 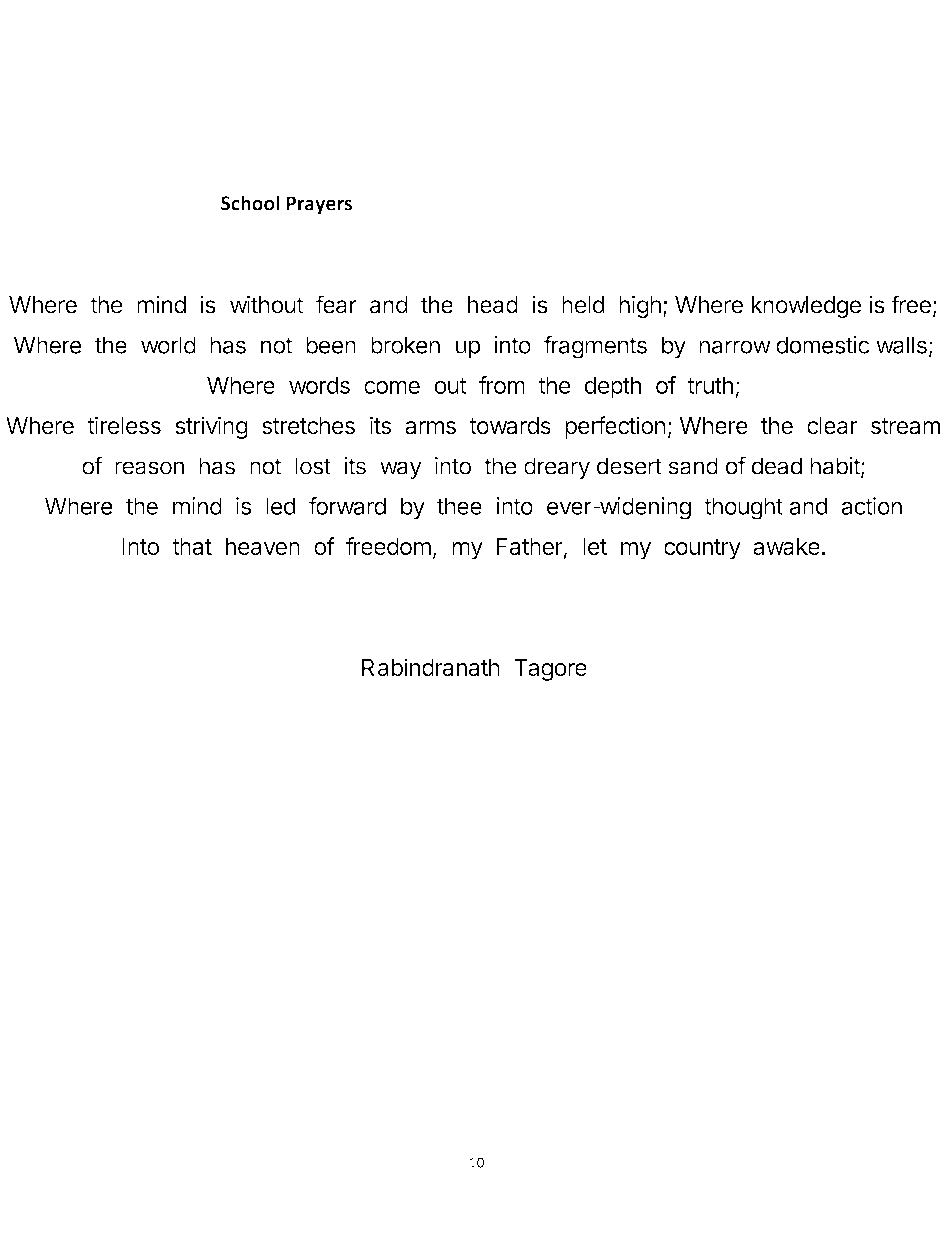 What do you see at coordinates (168, 345) in the screenshot?
I see `world` at bounding box center [168, 345].
